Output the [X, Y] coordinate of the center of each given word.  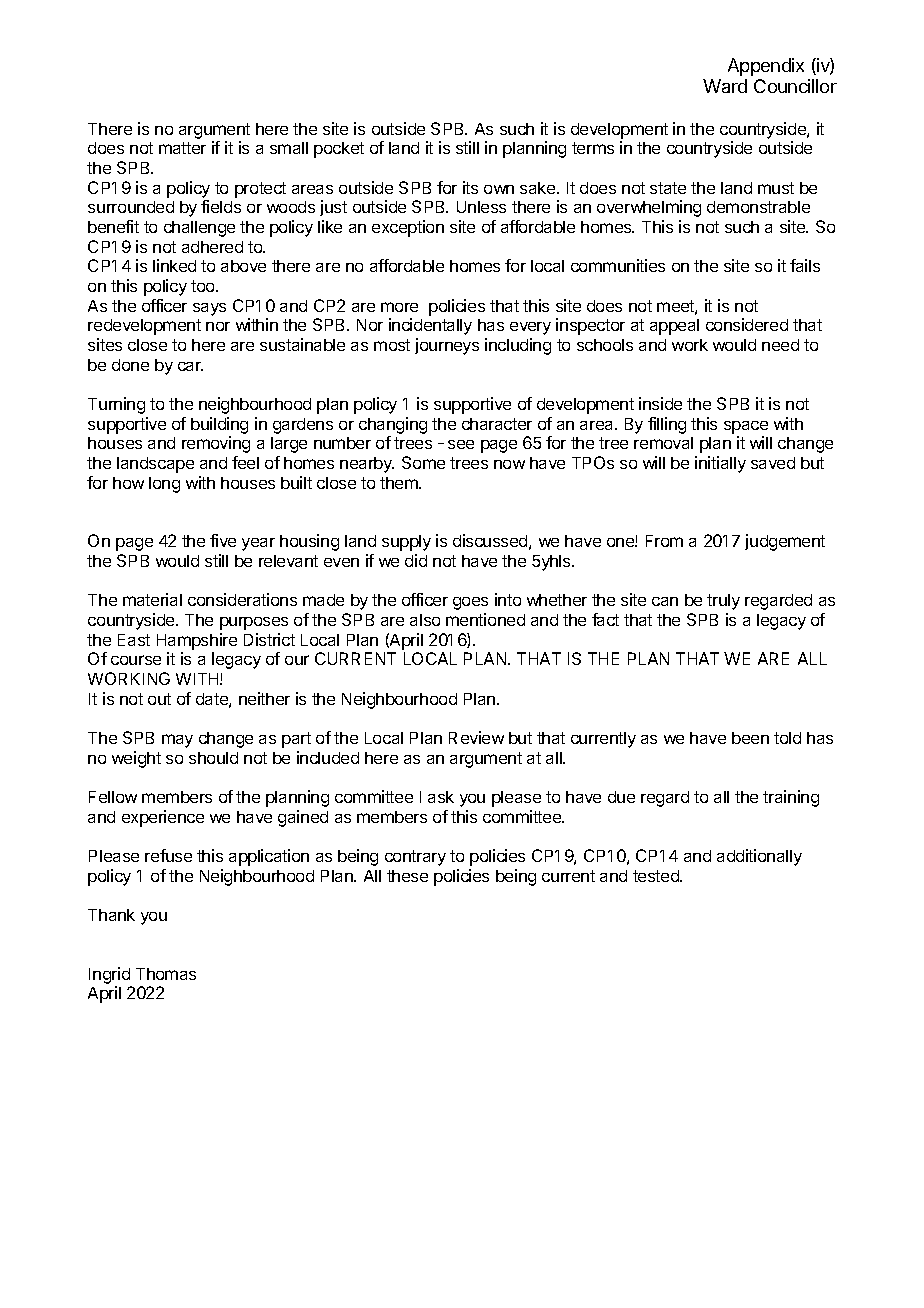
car [190, 366]
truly [723, 602]
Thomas [166, 974]
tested [657, 876]
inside [660, 403]
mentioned [485, 619]
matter [182, 148]
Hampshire [197, 641]
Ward [725, 86]
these [407, 876]
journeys [447, 346]
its [470, 187]
